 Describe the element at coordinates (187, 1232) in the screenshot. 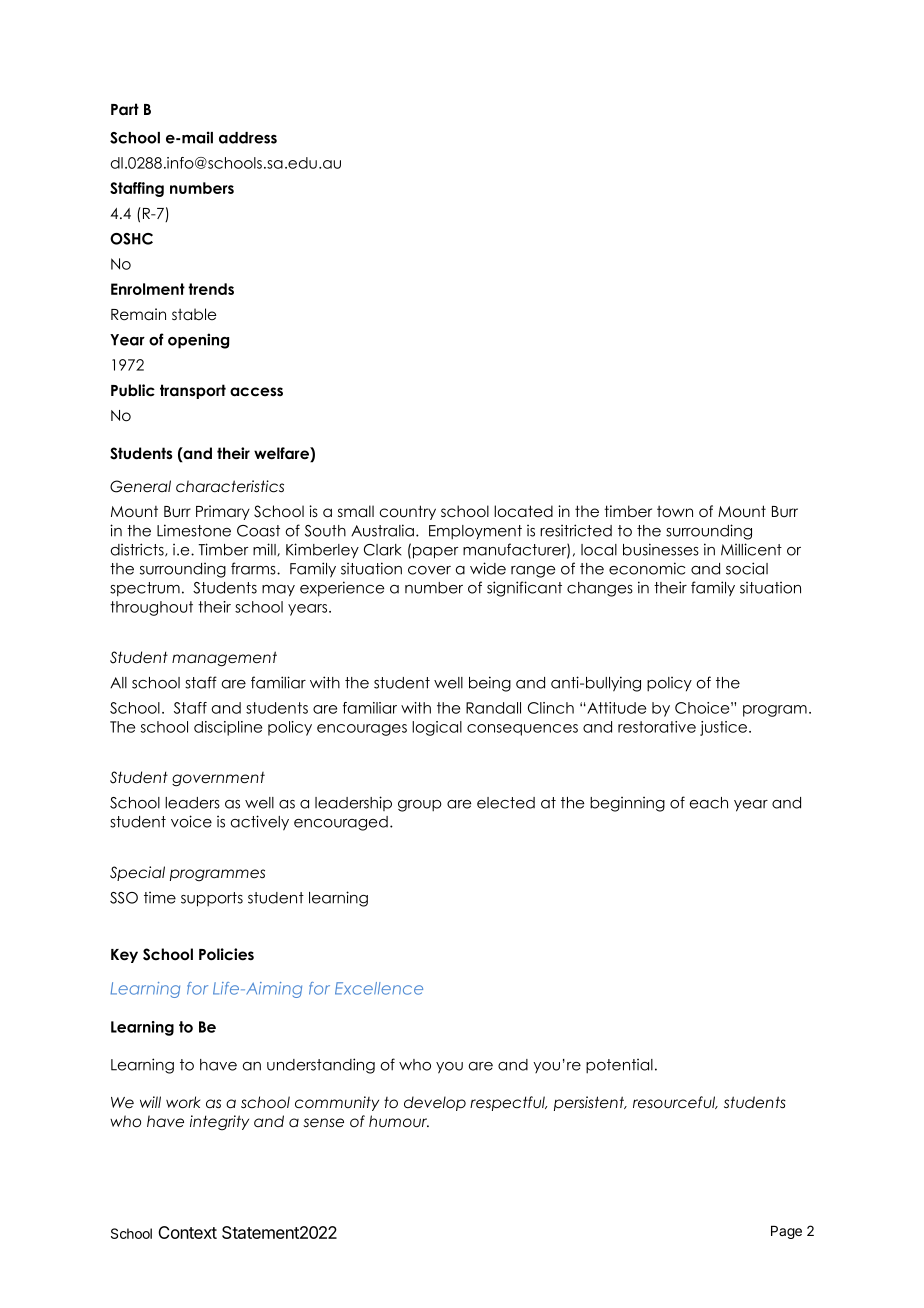

I see `Context` at that location.
